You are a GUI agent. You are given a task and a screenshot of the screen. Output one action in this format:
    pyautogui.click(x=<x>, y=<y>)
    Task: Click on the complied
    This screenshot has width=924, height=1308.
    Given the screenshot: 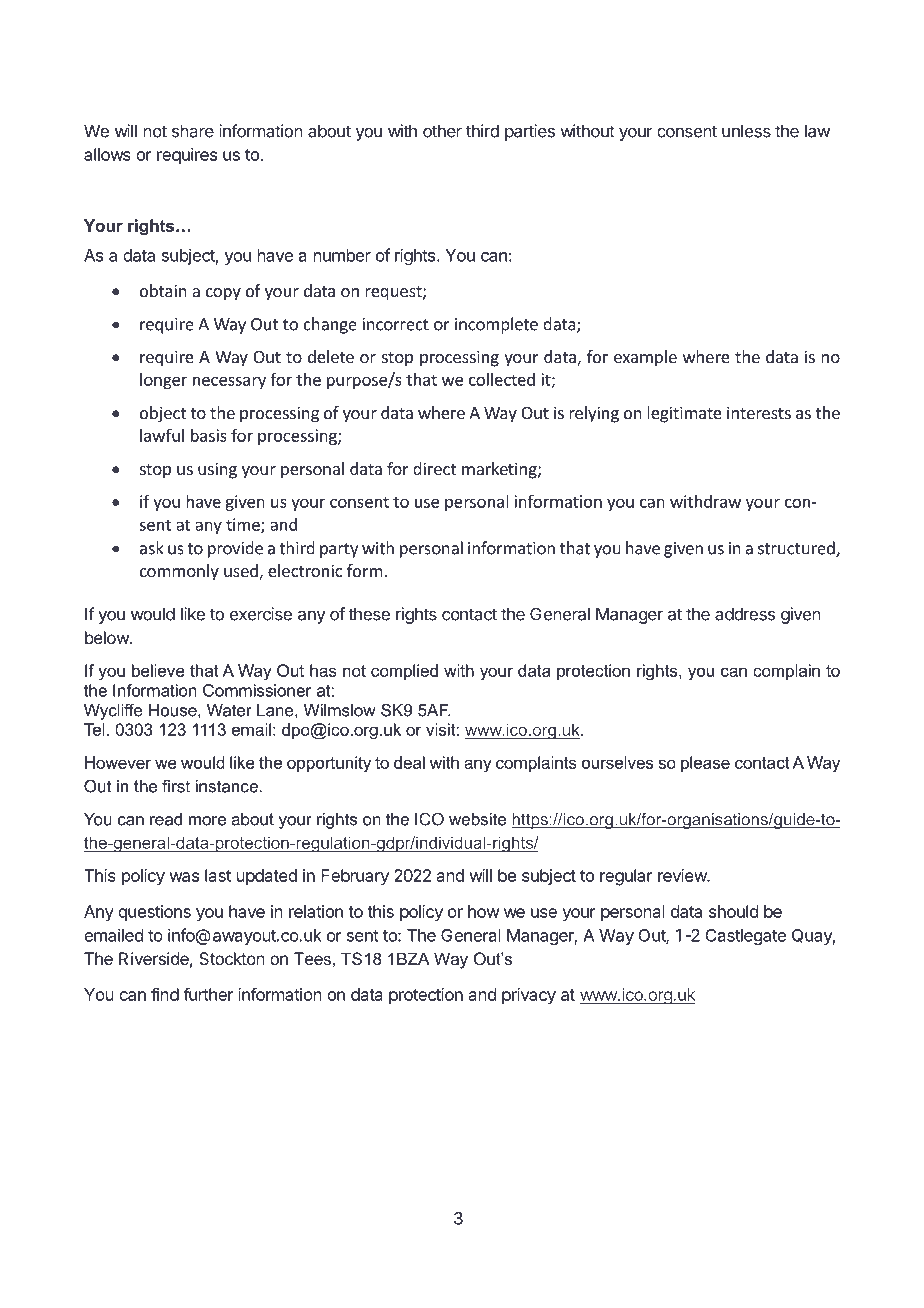 What is the action you would take?
    pyautogui.click(x=404, y=672)
